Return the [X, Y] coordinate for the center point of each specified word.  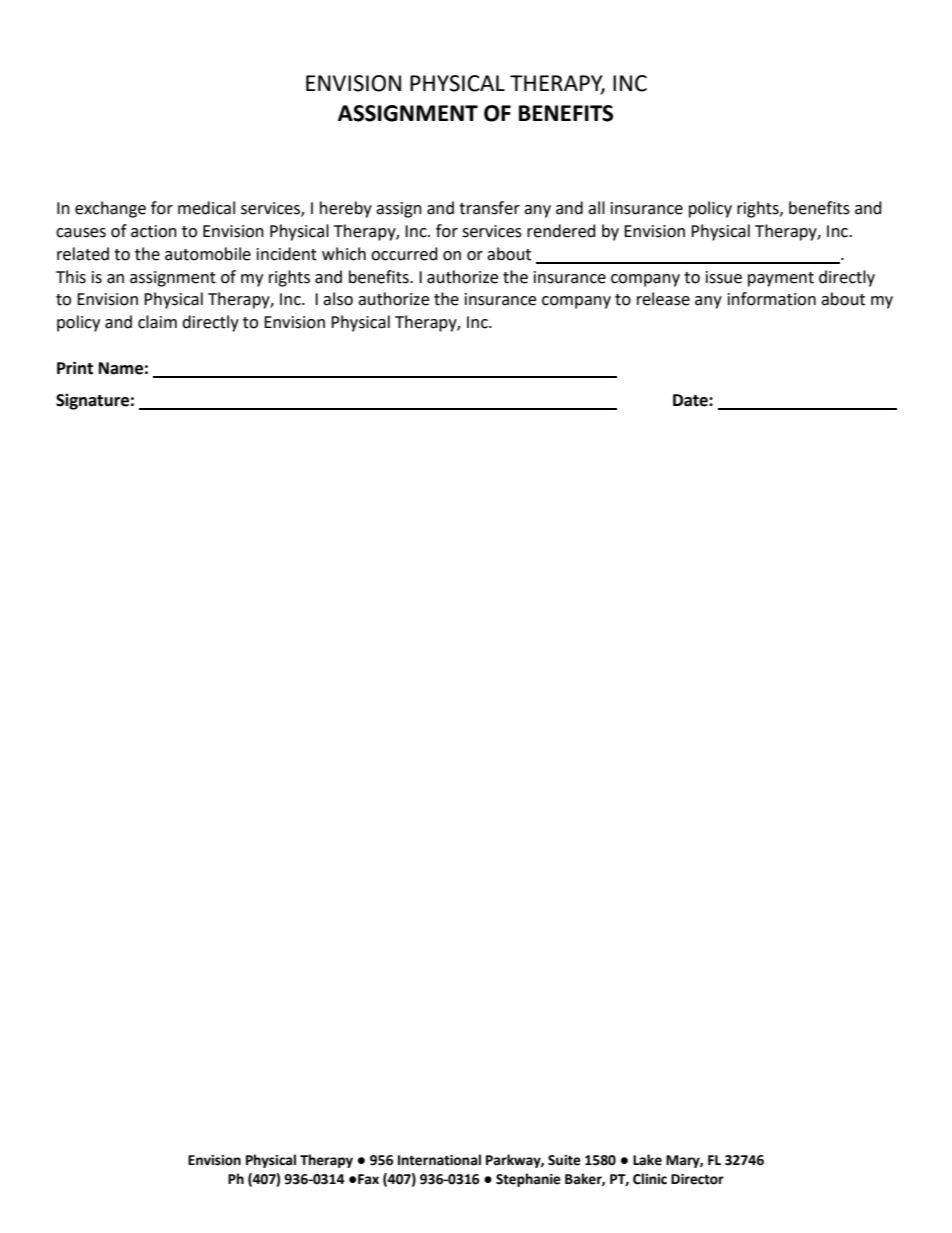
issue [724, 277]
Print [75, 368]
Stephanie [528, 1180]
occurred [404, 254]
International [439, 1160]
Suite [564, 1160]
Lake [647, 1160]
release [663, 299]
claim [157, 322]
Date [691, 400]
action [154, 231]
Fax [368, 1179]
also [338, 299]
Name [121, 368]
